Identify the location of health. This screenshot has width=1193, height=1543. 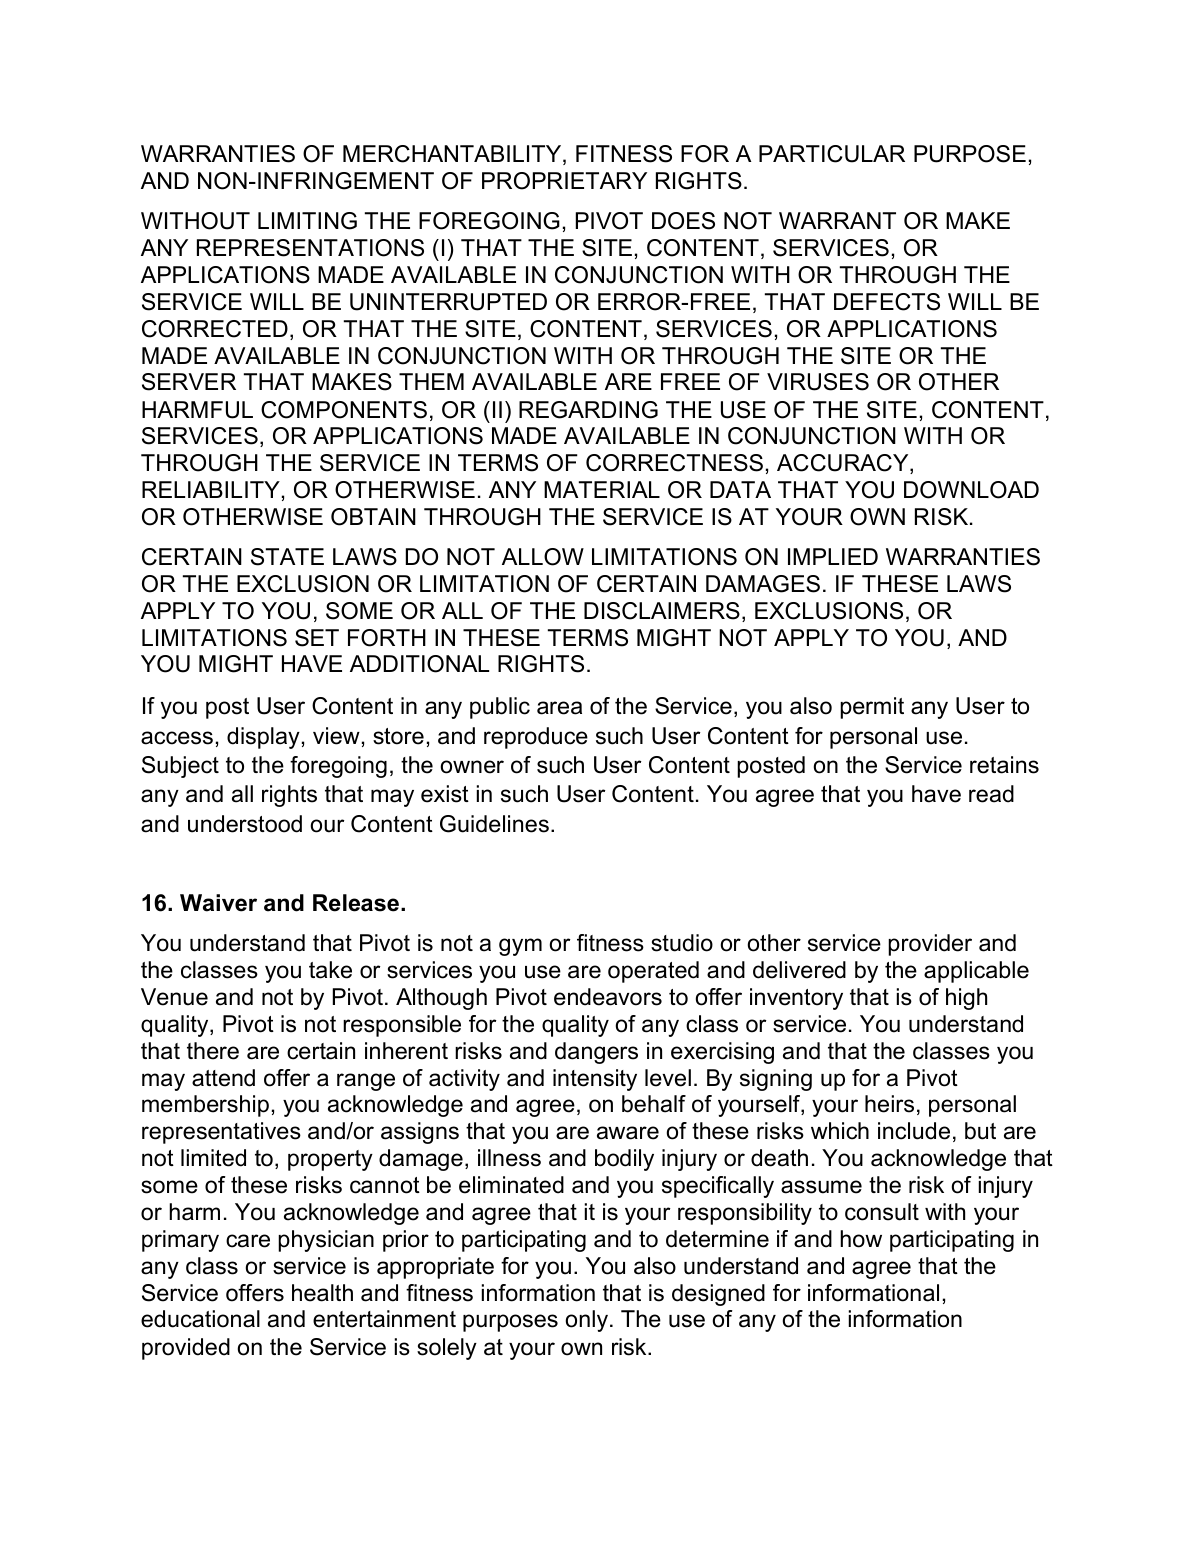
(322, 1293).
